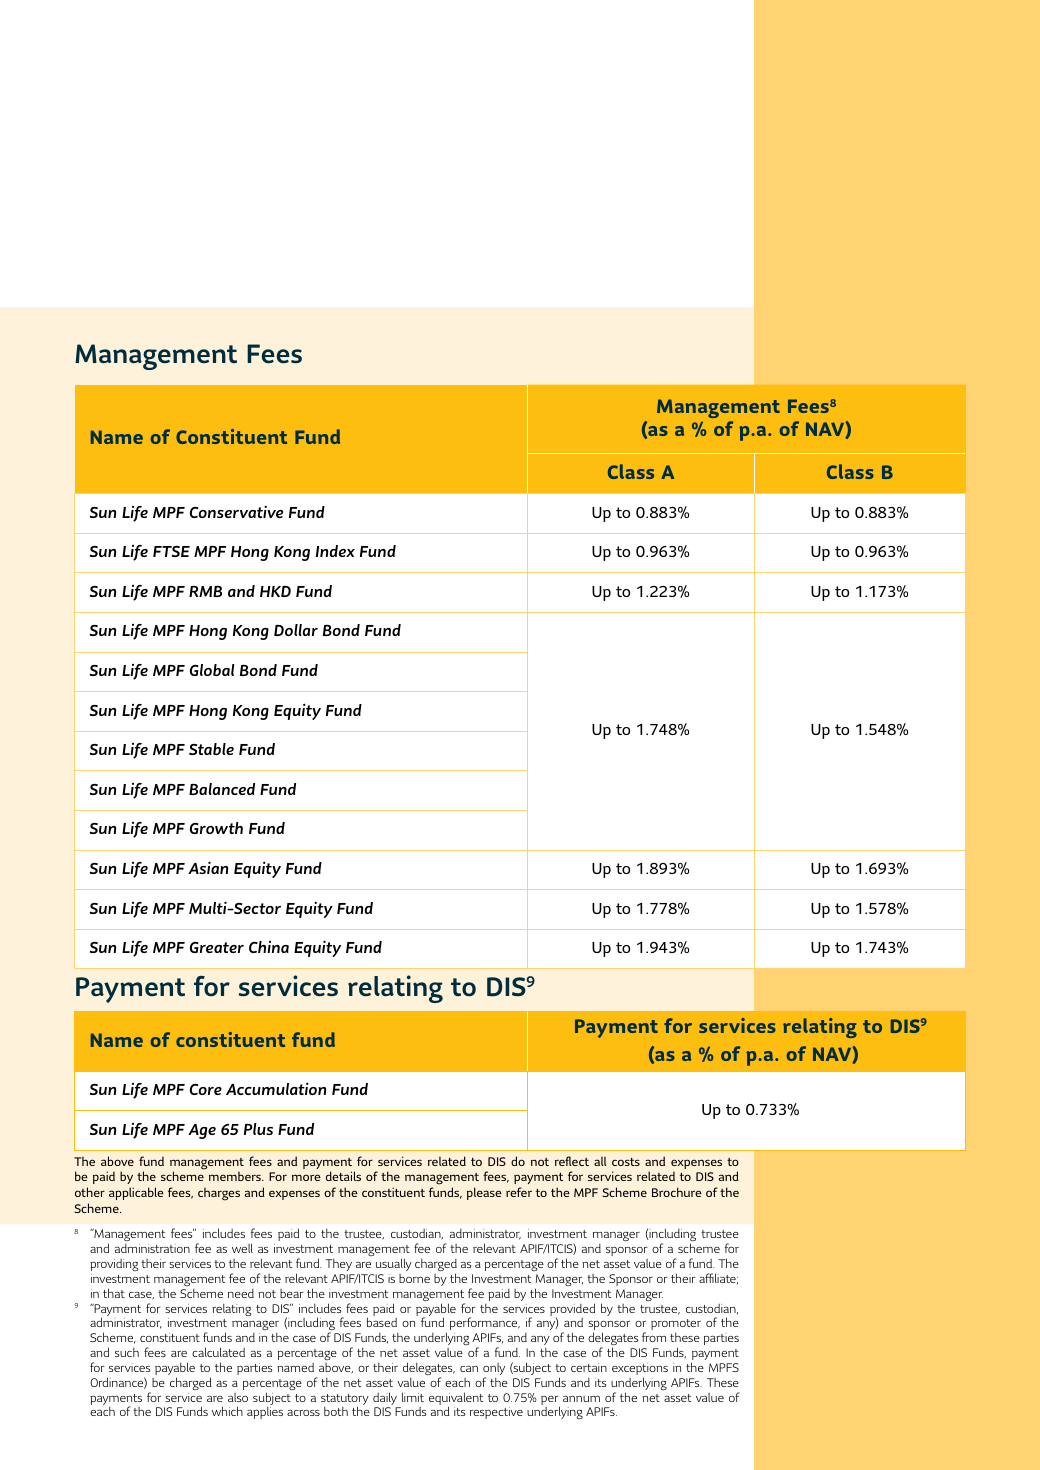 Image resolution: width=1040 pixels, height=1470 pixels. I want to click on applicable, so click(136, 1193).
